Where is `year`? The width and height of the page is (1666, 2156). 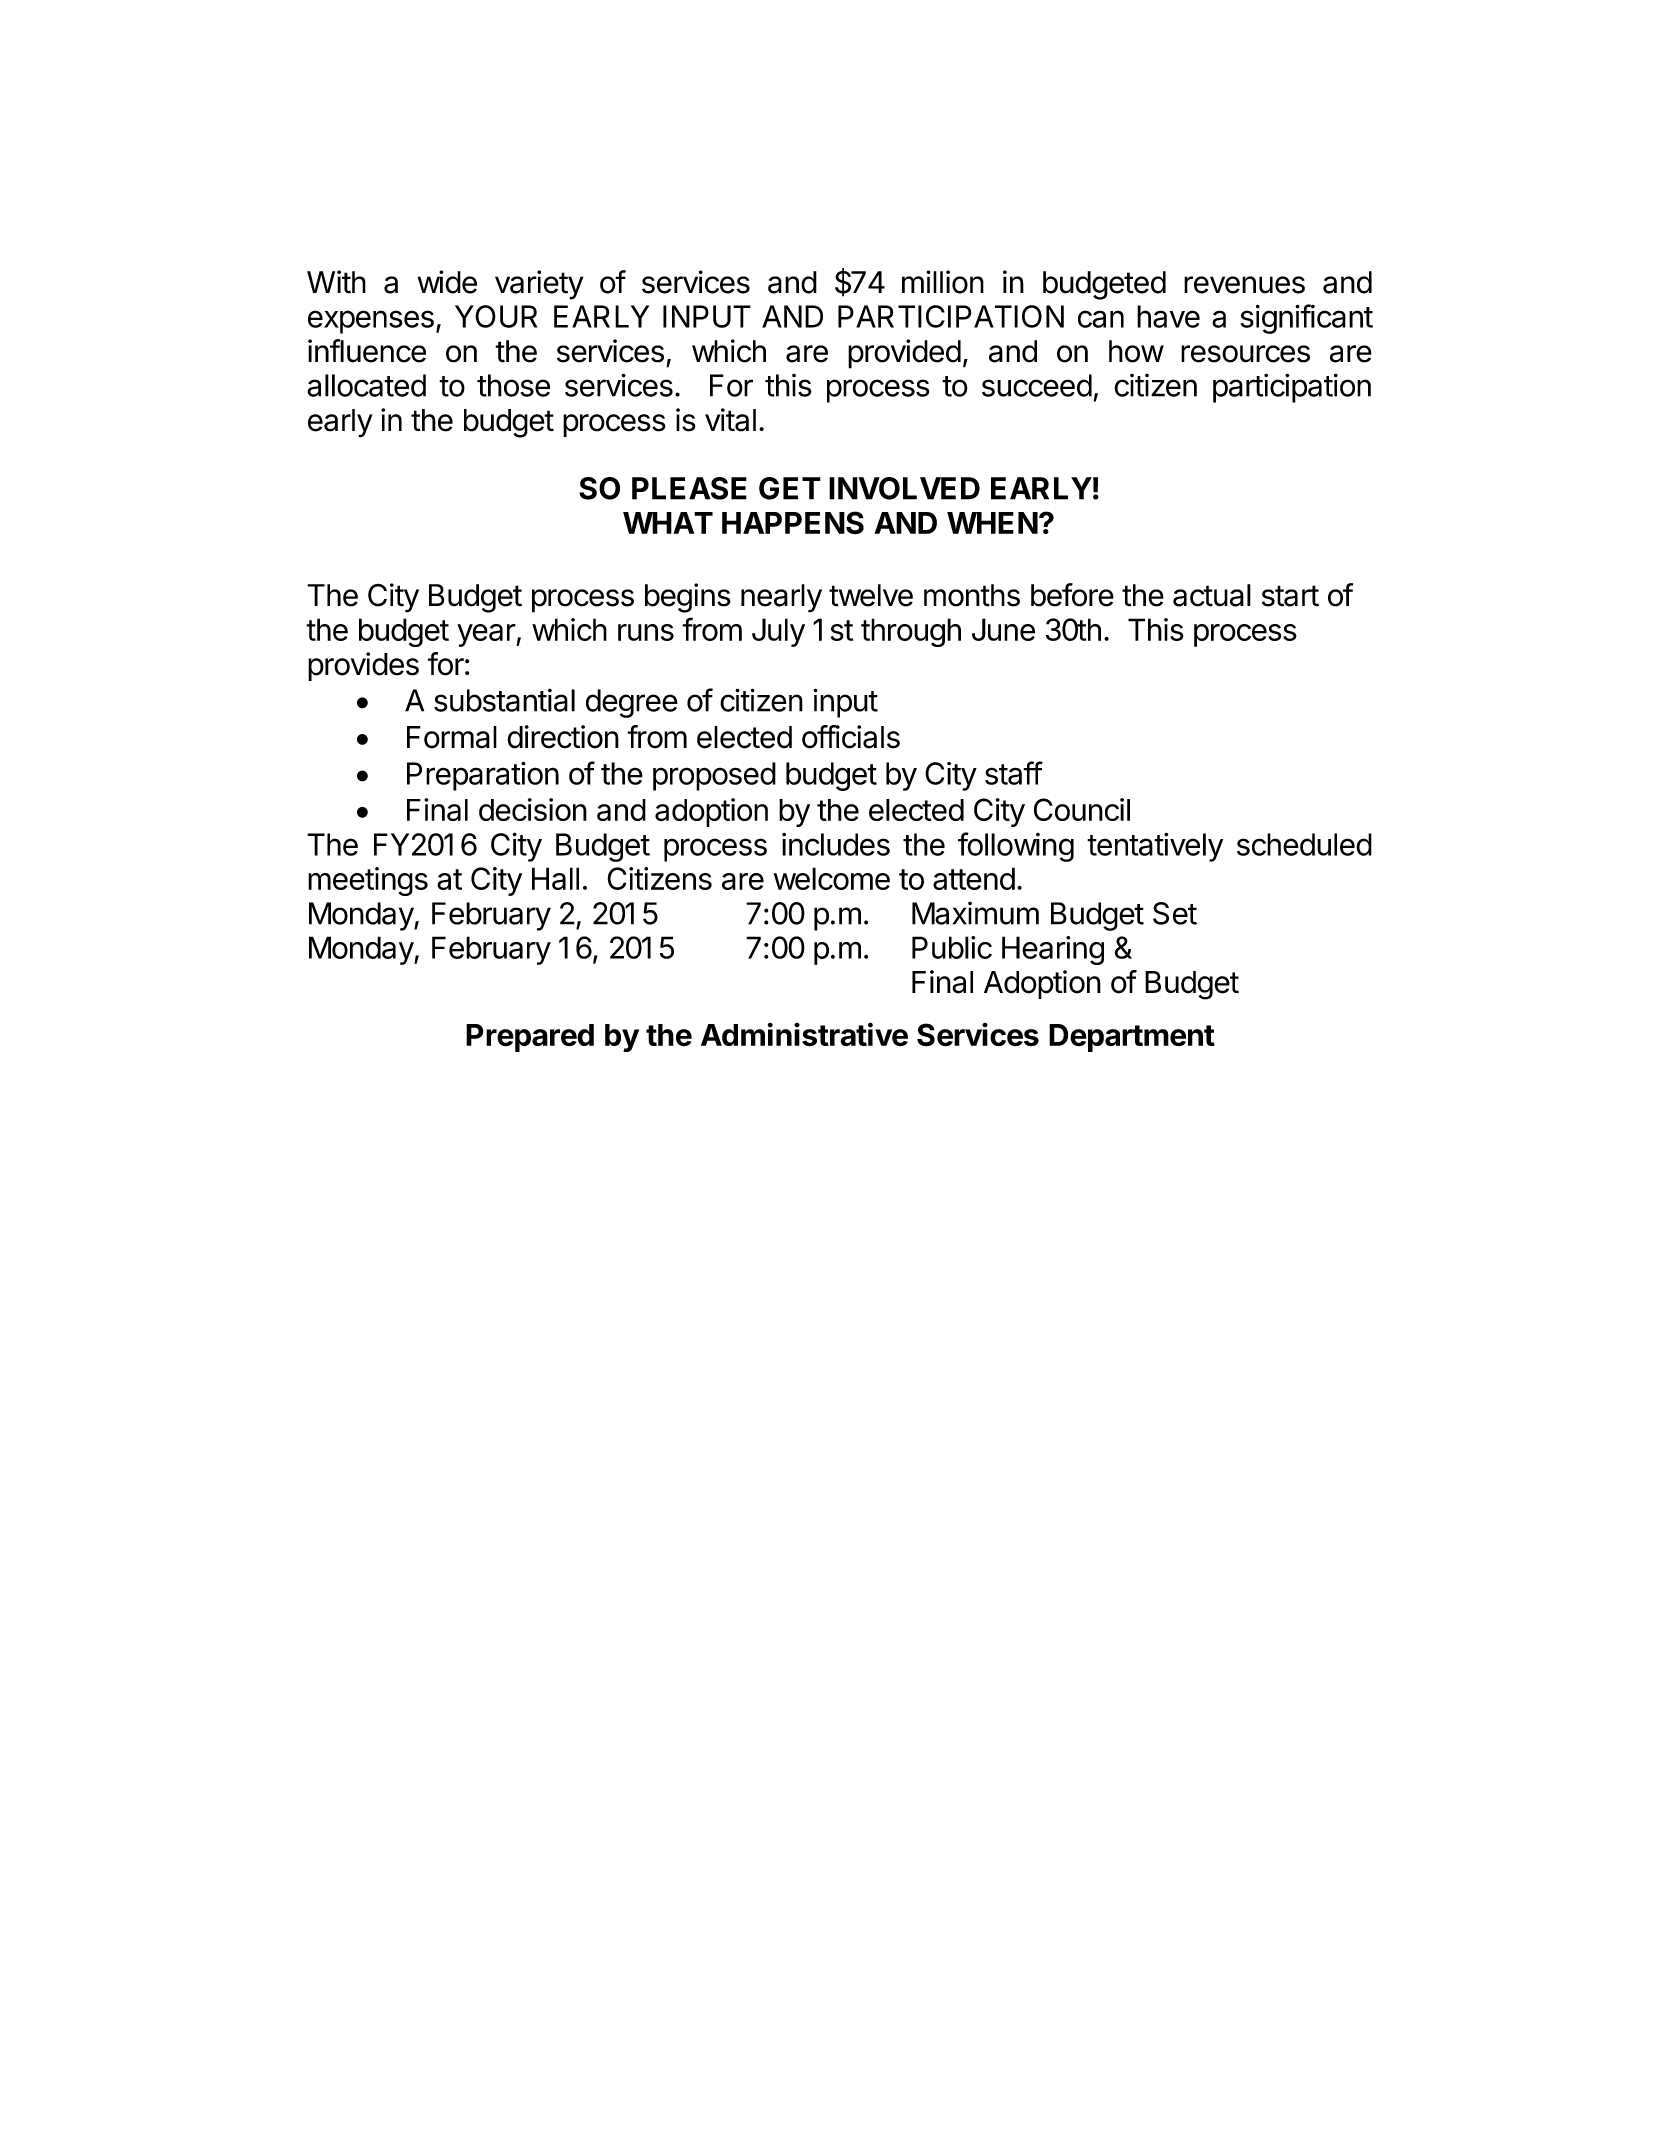 year is located at coordinates (487, 635).
